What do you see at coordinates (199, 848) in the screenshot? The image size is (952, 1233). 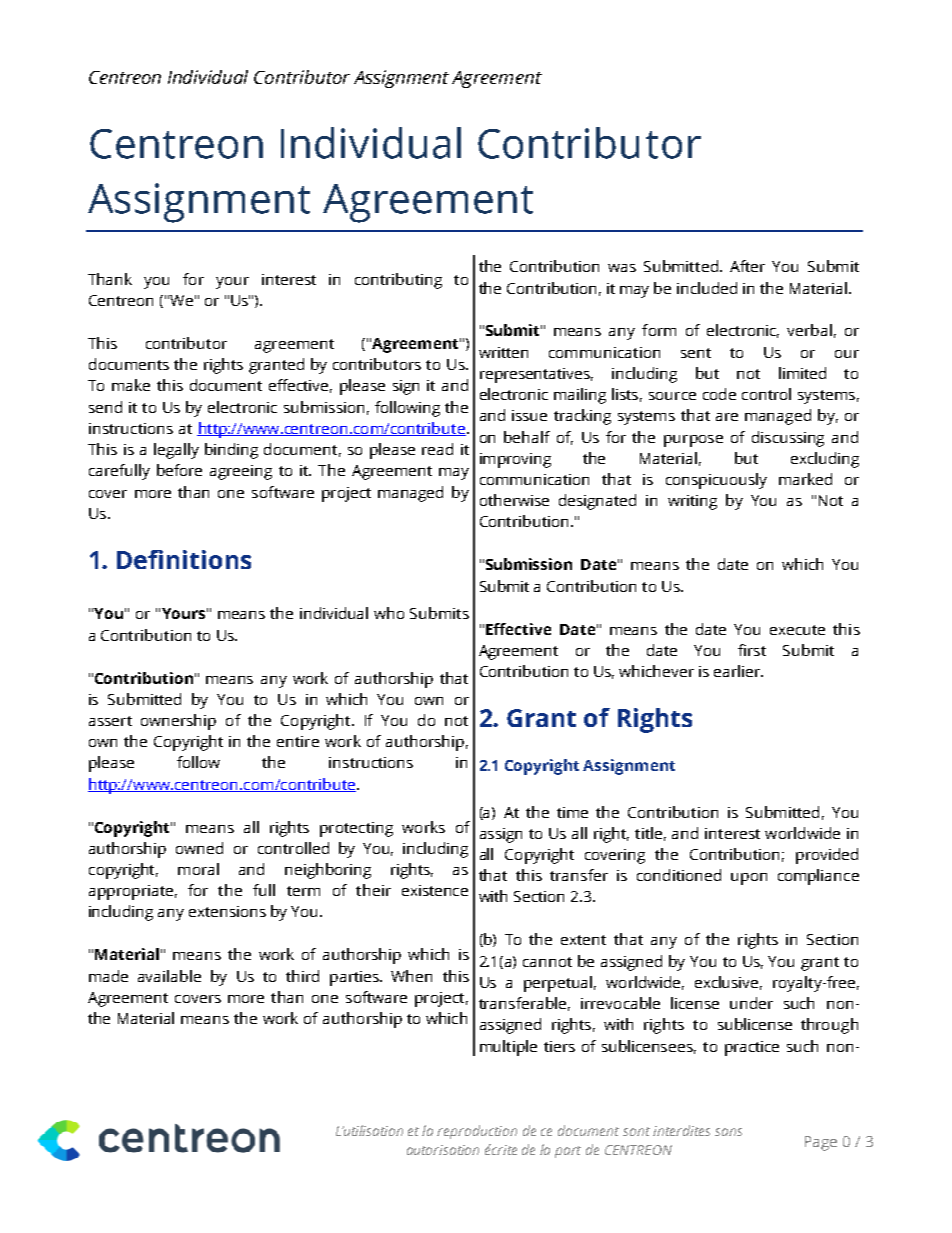 I see `owned` at bounding box center [199, 848].
